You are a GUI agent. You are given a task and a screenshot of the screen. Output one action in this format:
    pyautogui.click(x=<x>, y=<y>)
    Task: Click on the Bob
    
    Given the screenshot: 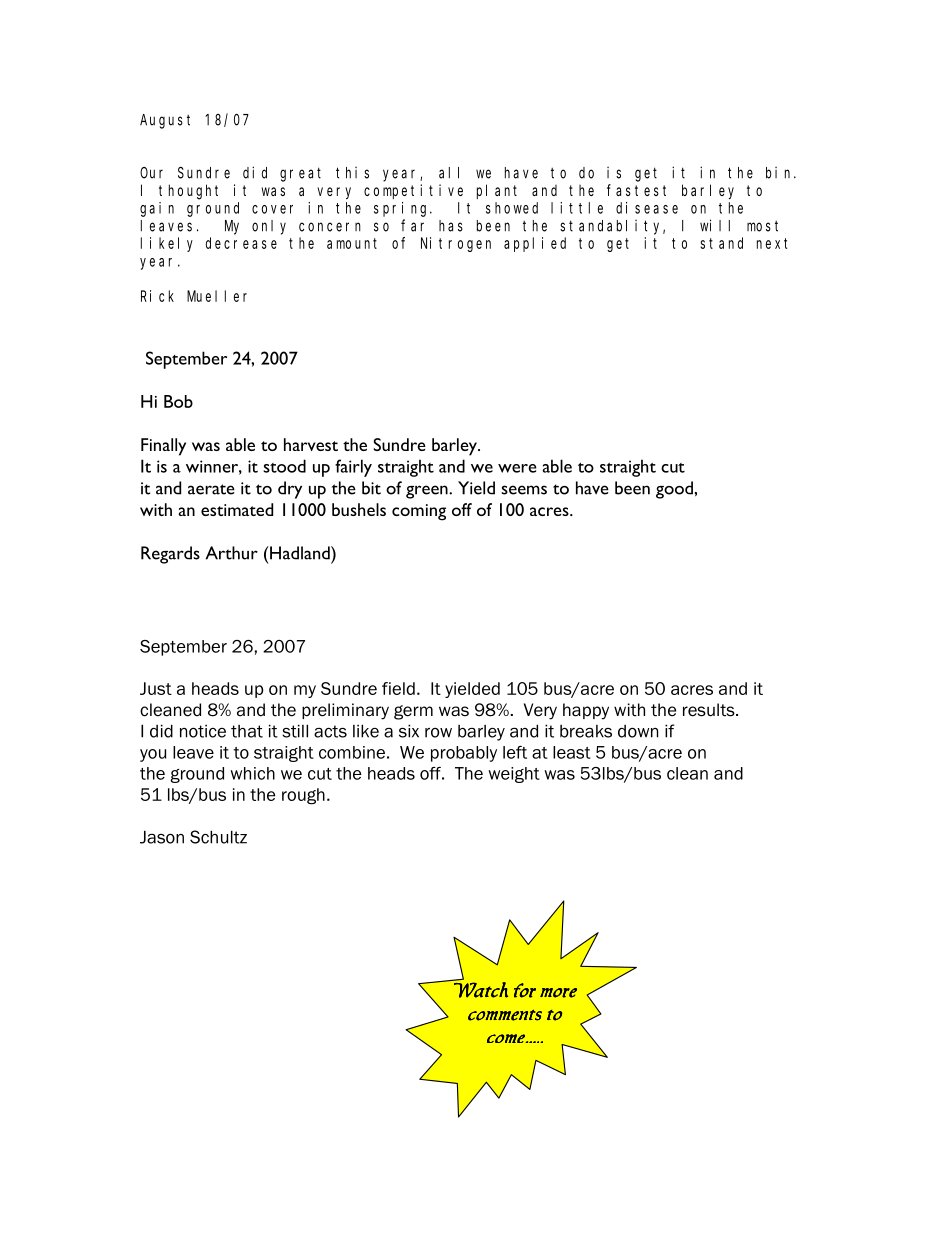 What is the action you would take?
    pyautogui.click(x=178, y=401)
